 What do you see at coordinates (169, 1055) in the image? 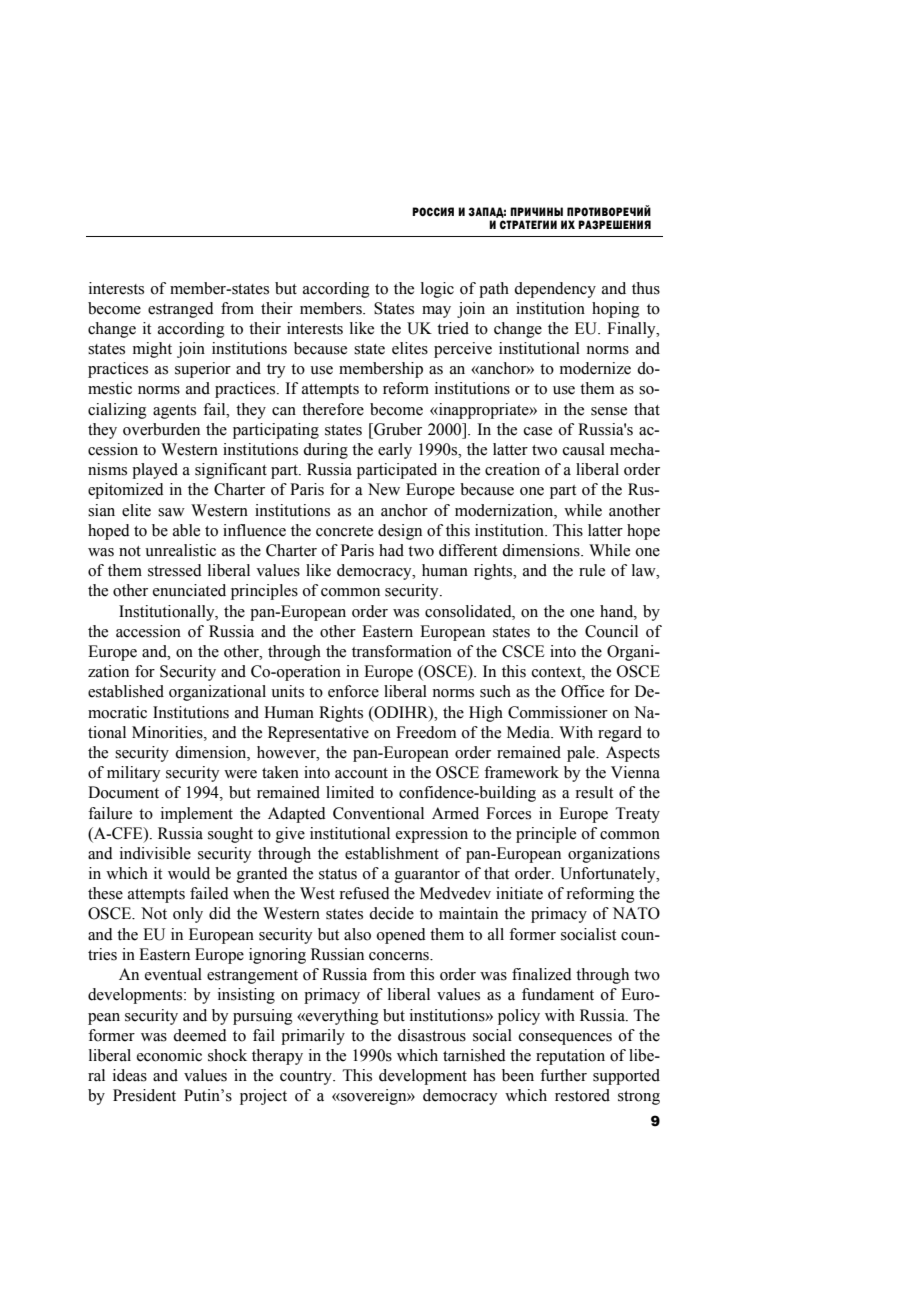
I see `economic` at bounding box center [169, 1055].
